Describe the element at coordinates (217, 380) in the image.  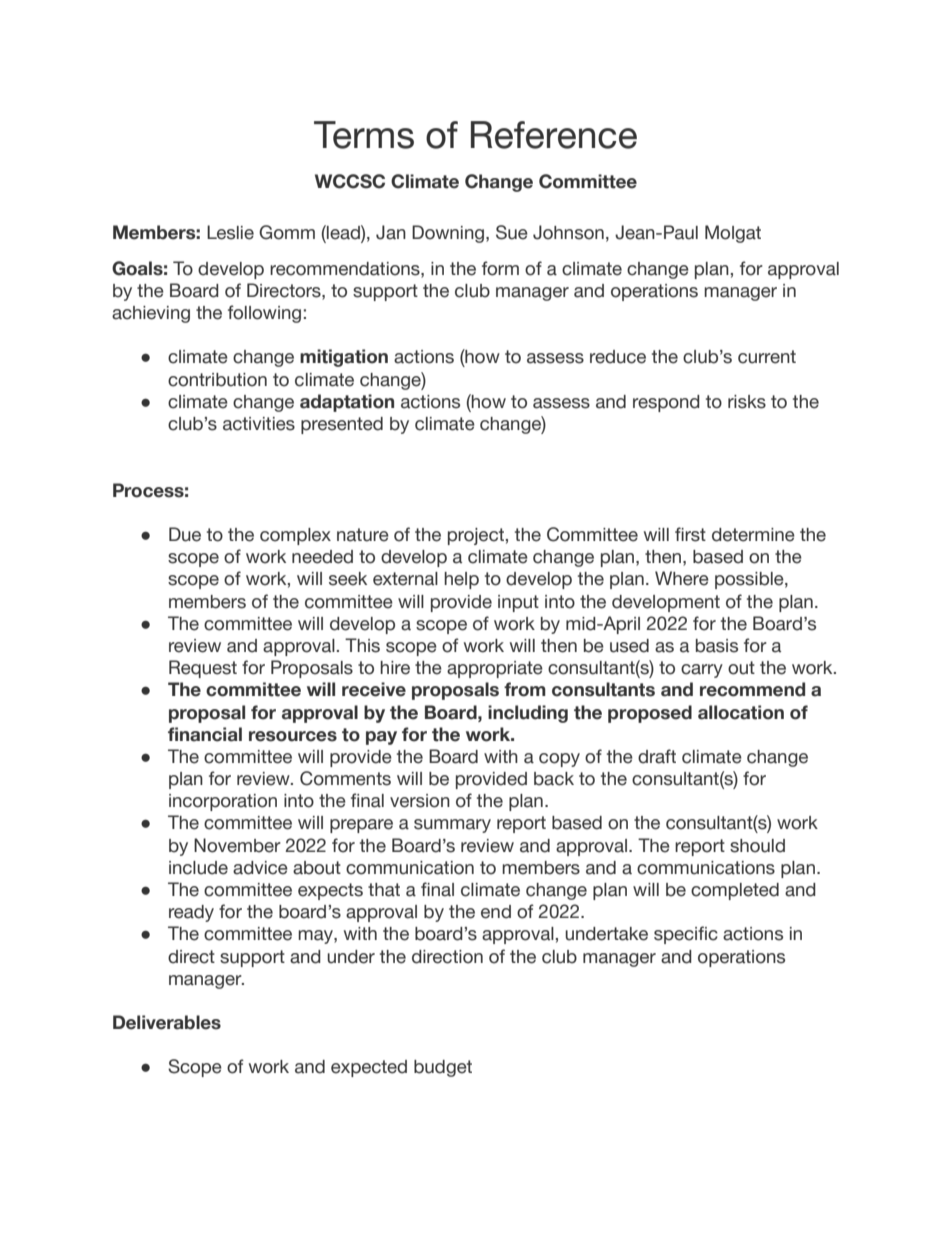
I see `contribution` at that location.
